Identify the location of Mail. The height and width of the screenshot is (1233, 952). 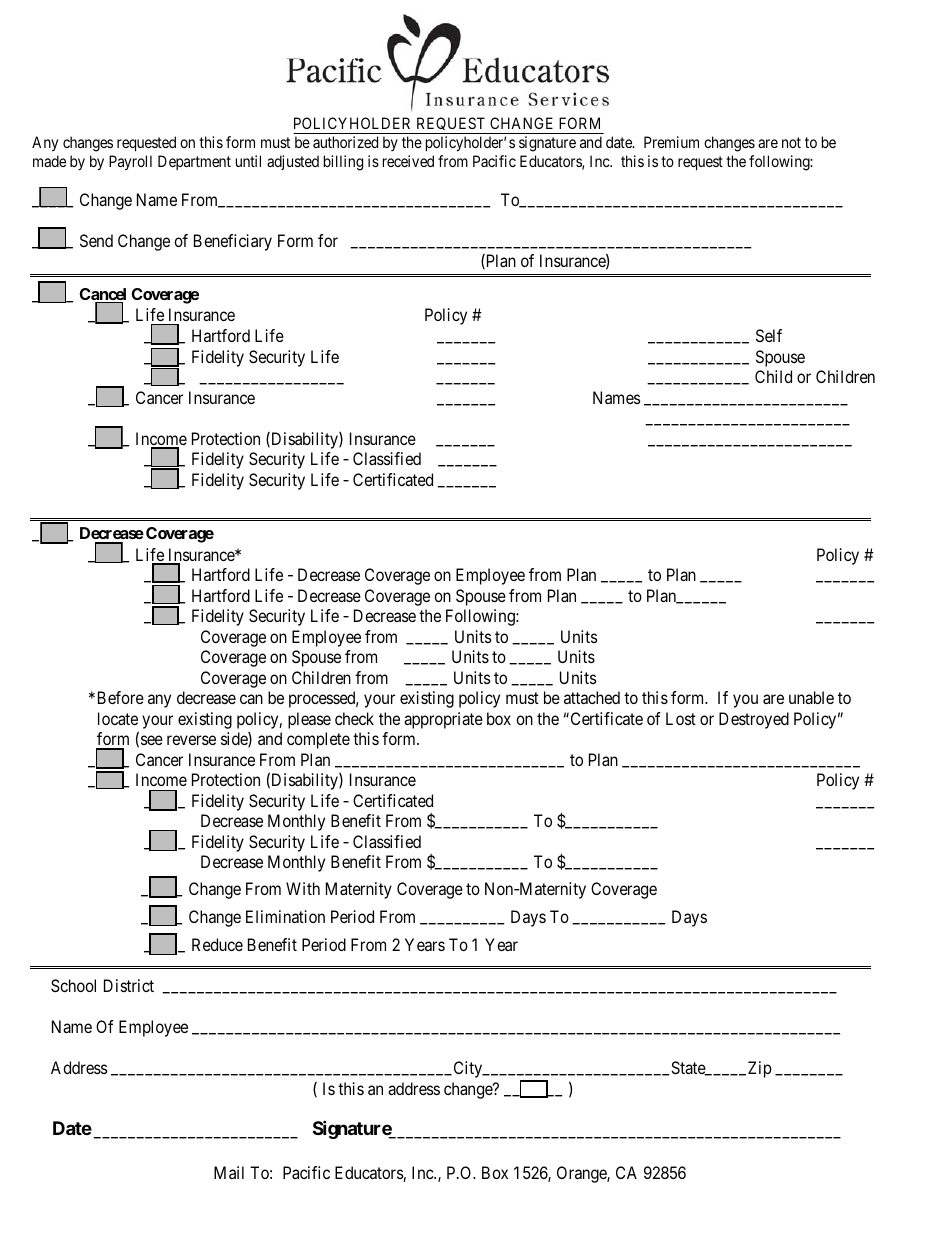
(229, 1172).
